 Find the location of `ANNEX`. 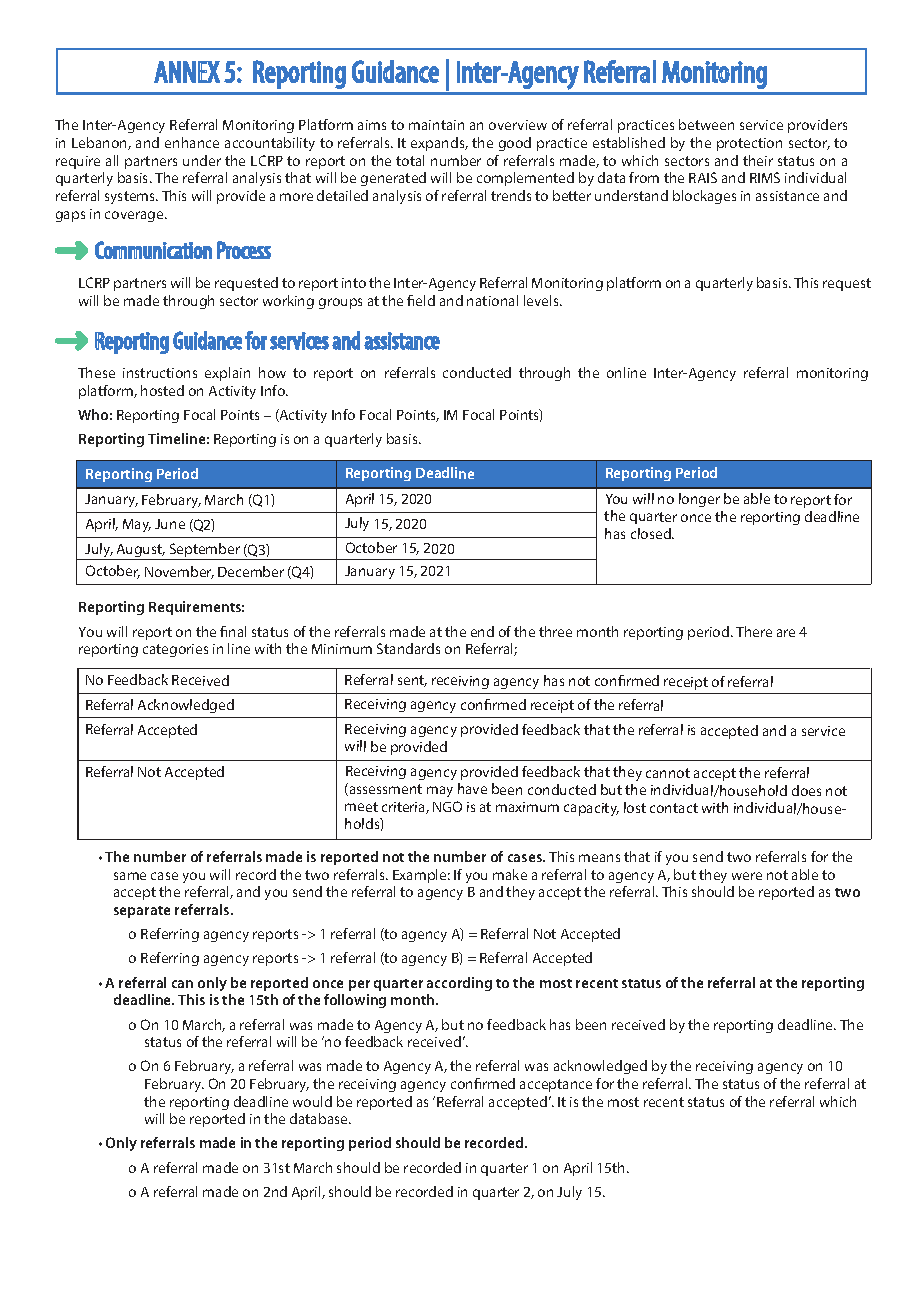

ANNEX is located at coordinates (187, 72).
